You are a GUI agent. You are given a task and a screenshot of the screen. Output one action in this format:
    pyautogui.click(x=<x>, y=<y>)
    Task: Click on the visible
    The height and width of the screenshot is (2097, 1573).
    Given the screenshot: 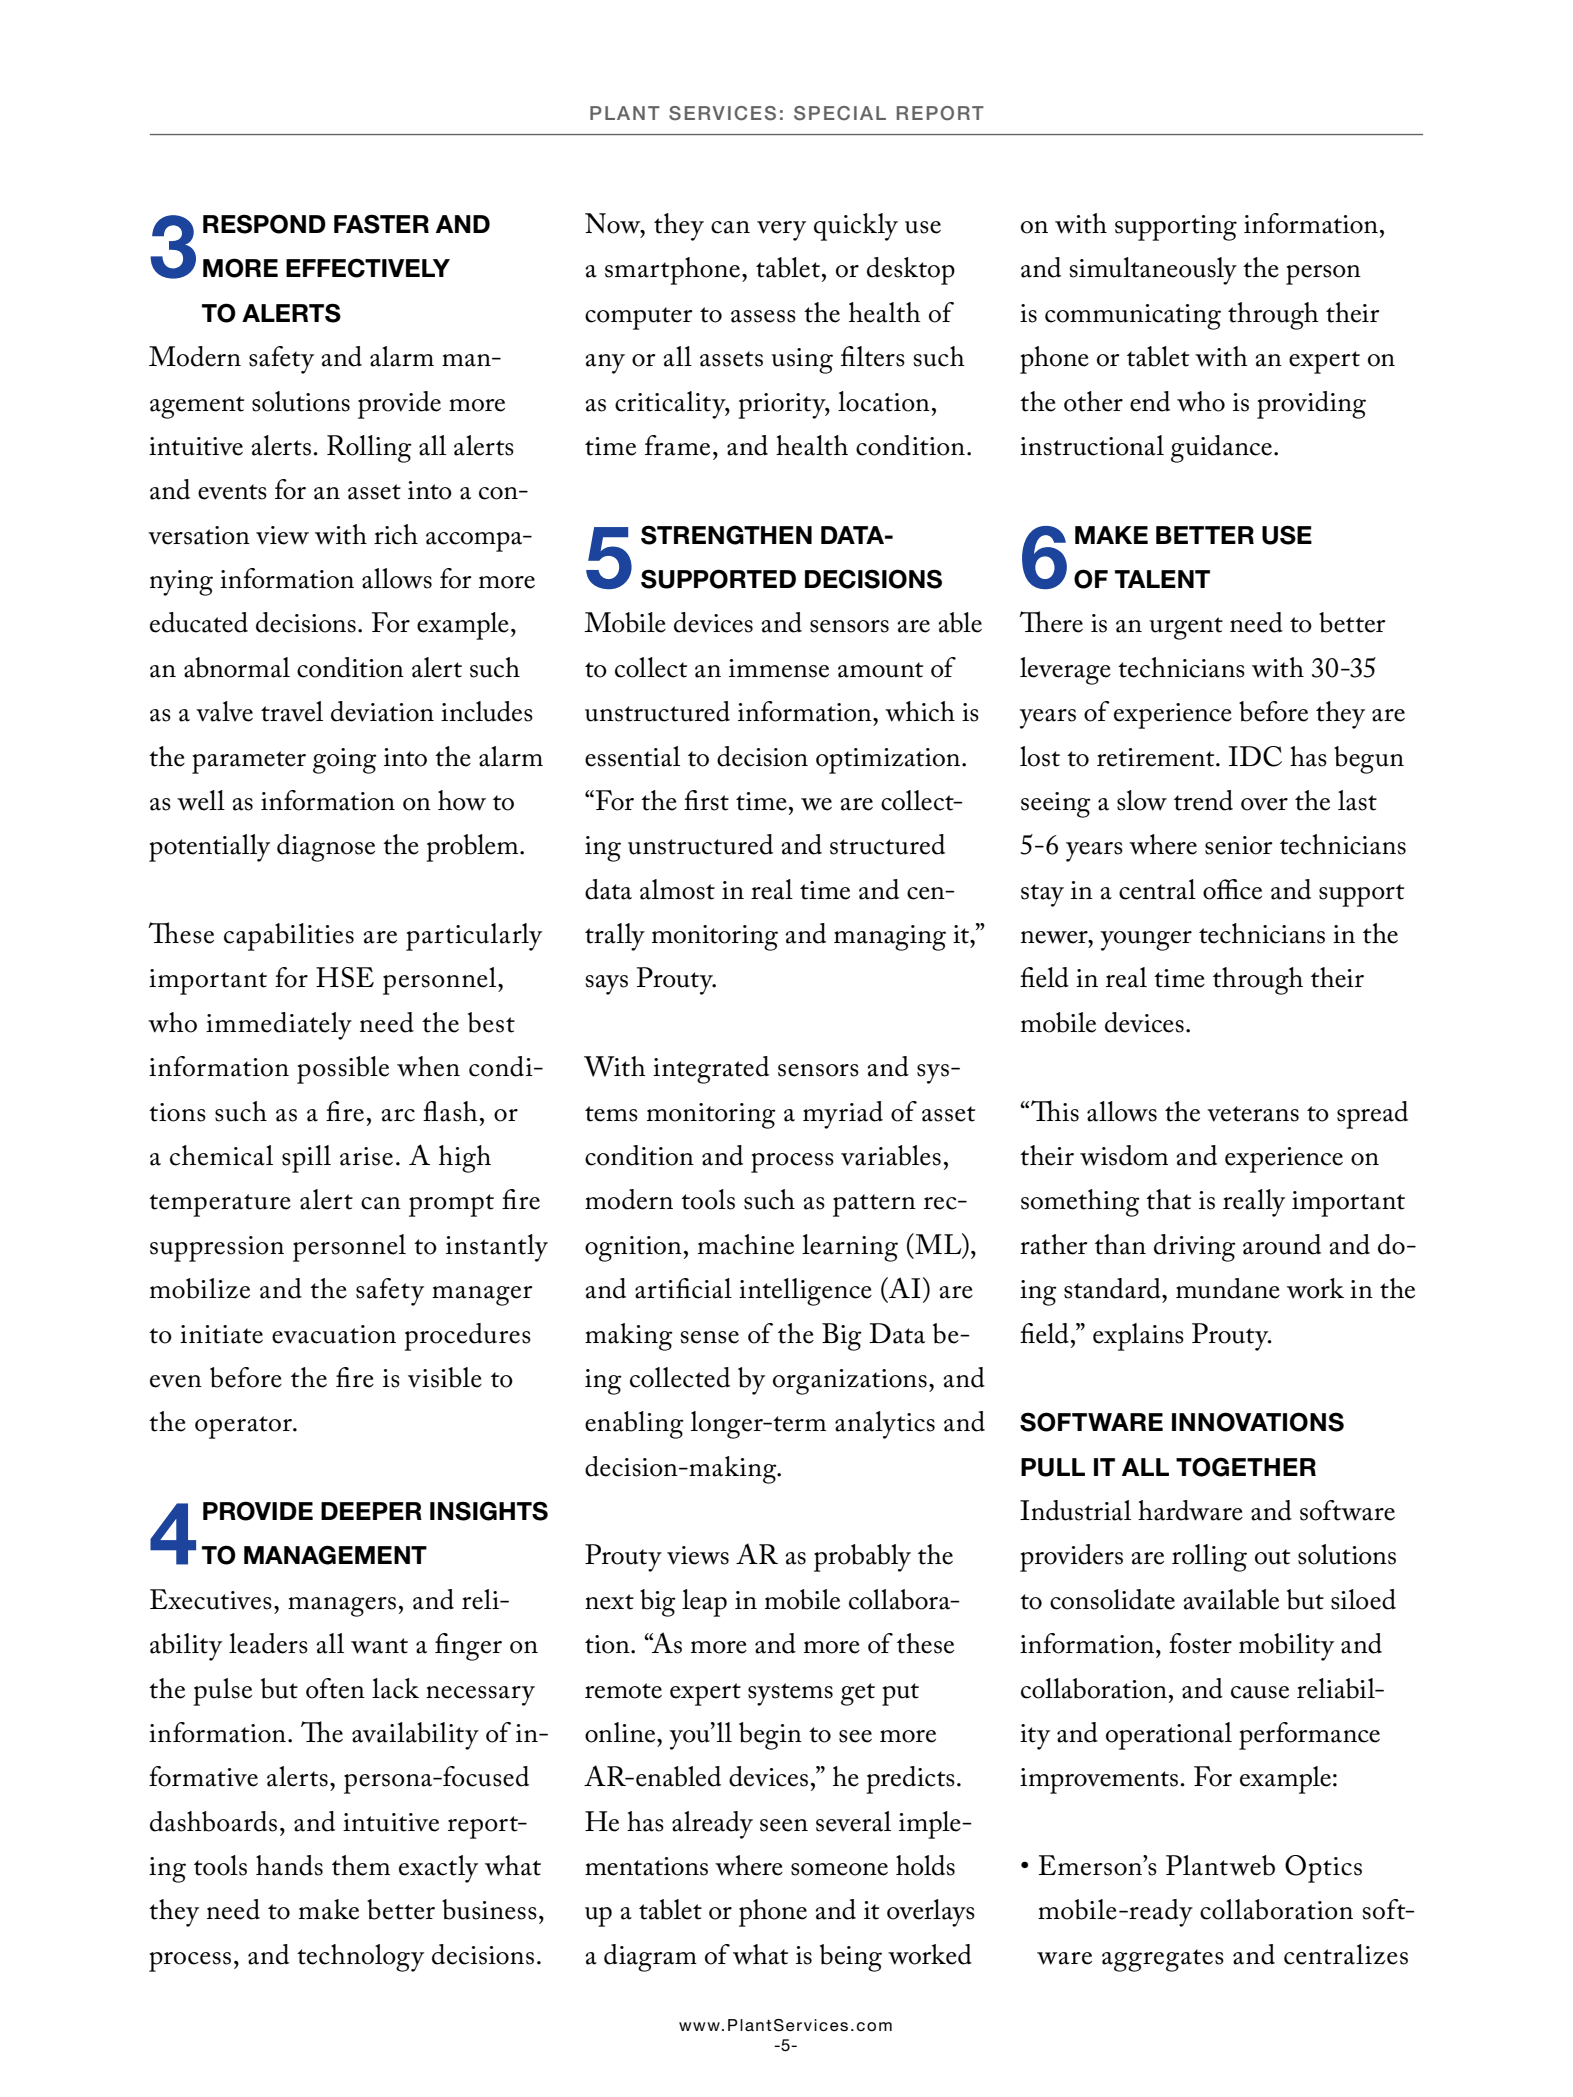 What is the action you would take?
    pyautogui.click(x=445, y=1377)
